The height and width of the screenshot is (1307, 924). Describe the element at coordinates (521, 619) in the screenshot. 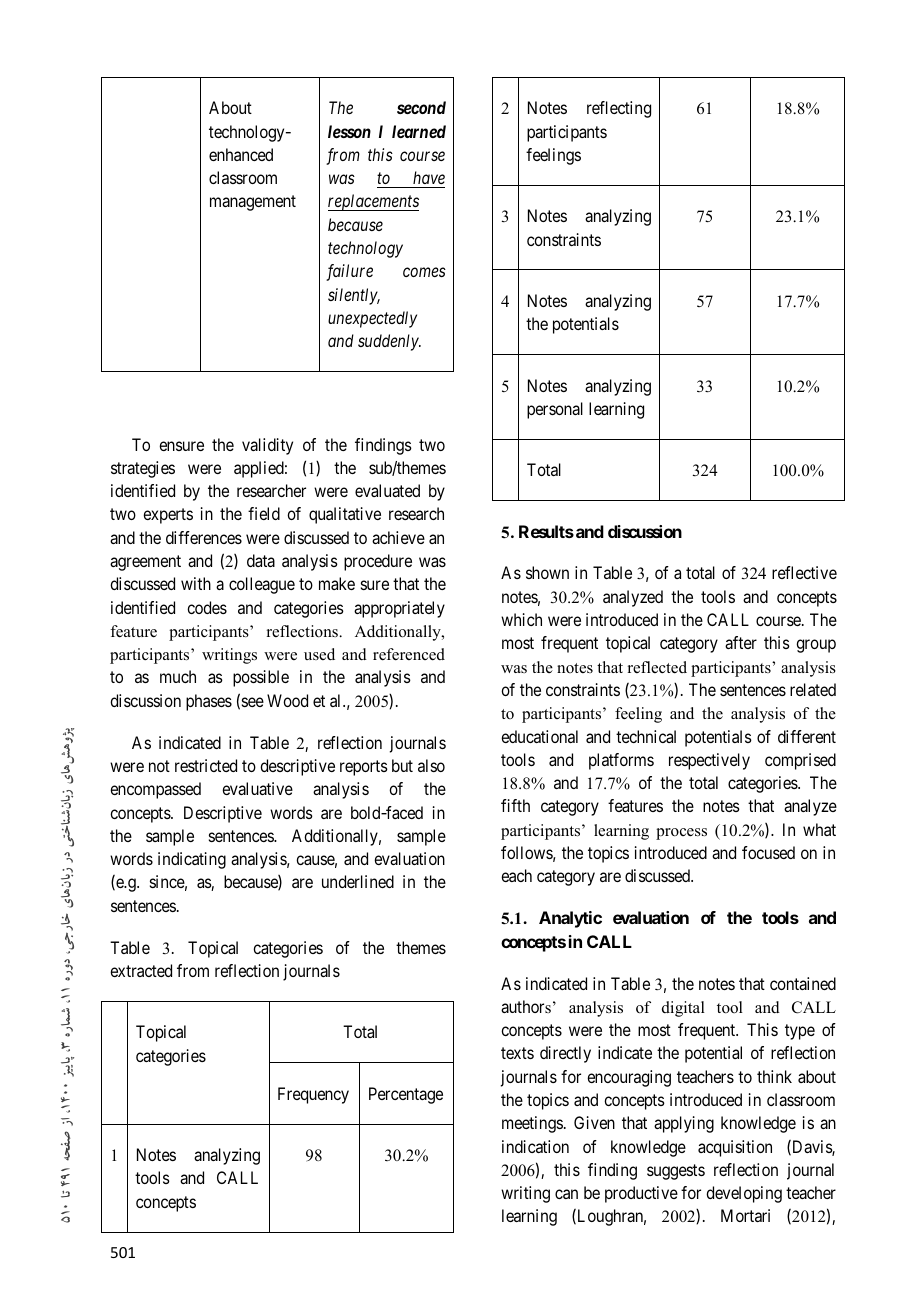

I see `which` at that location.
